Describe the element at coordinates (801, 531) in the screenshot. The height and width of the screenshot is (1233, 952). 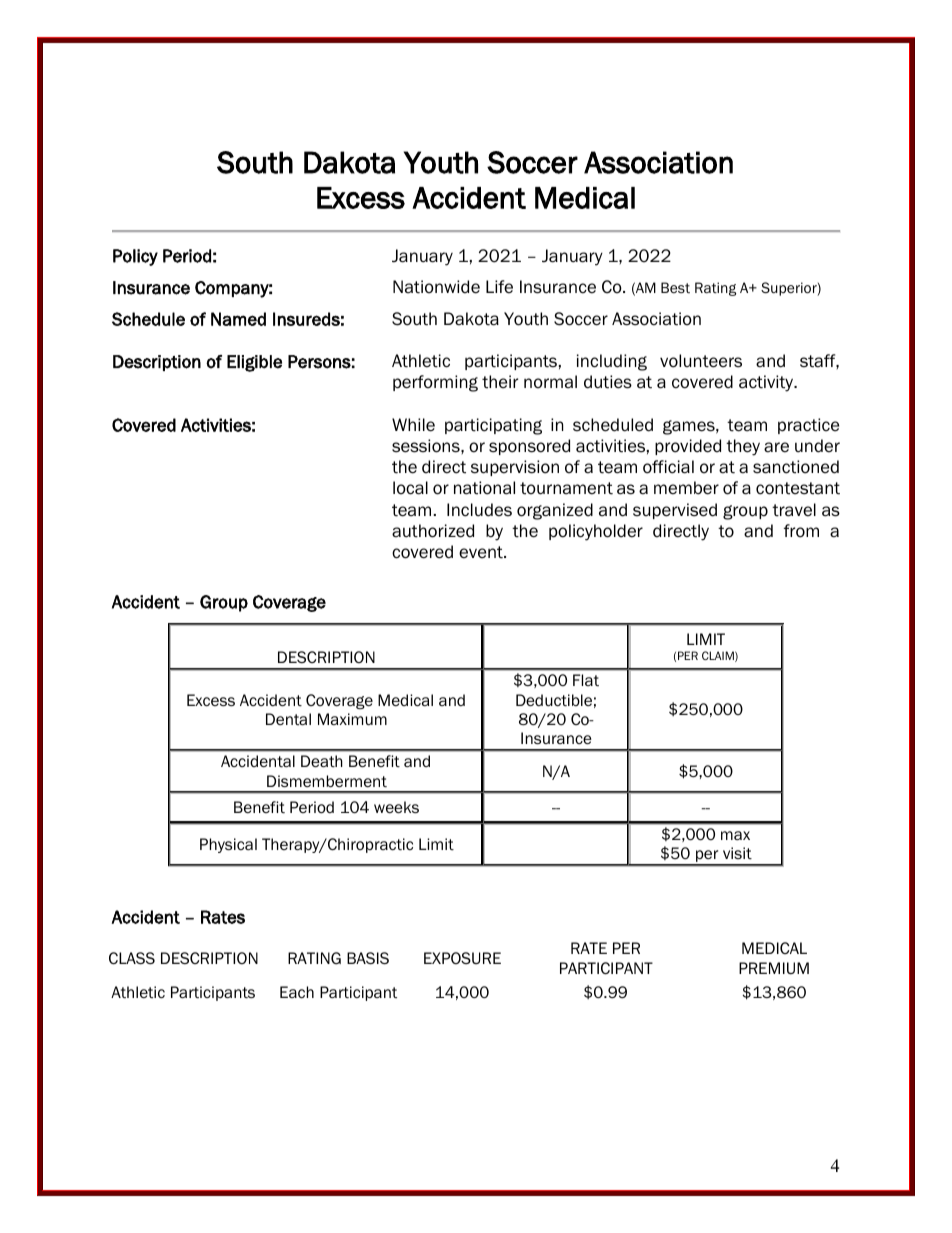
I see `from` at that location.
